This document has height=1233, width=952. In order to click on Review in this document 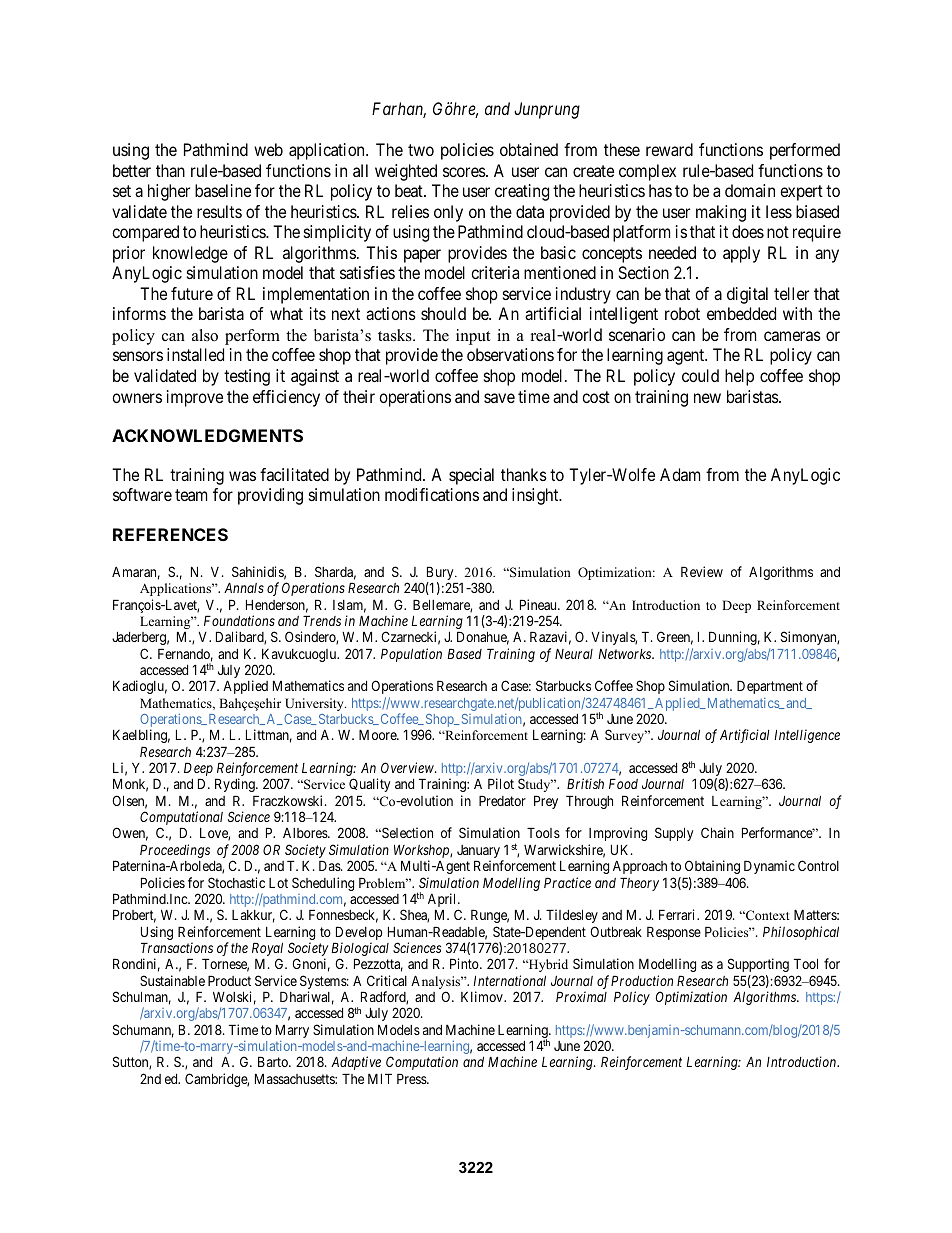, I will do `click(702, 571)`.
